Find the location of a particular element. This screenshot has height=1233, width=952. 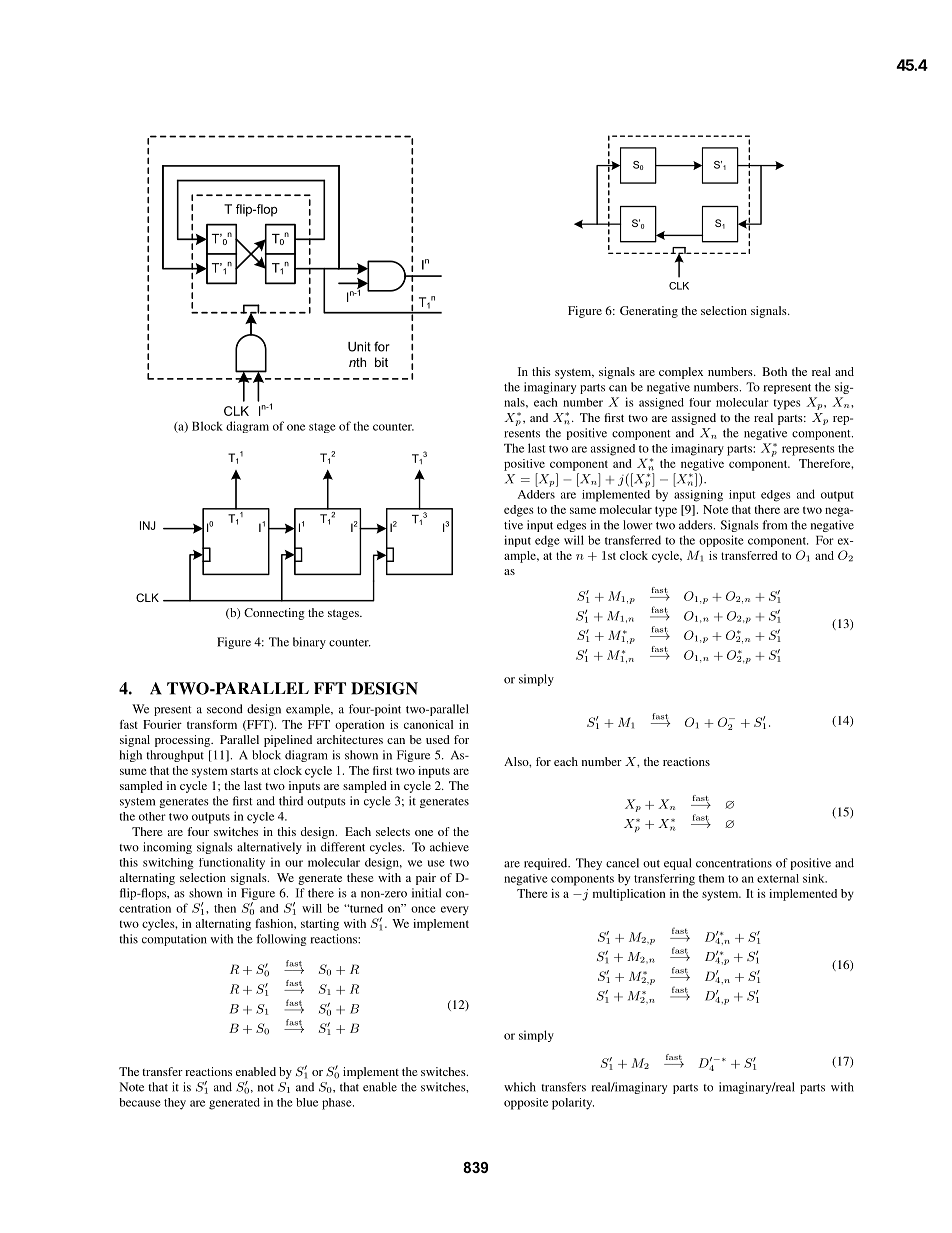

Unit is located at coordinates (359, 347).
